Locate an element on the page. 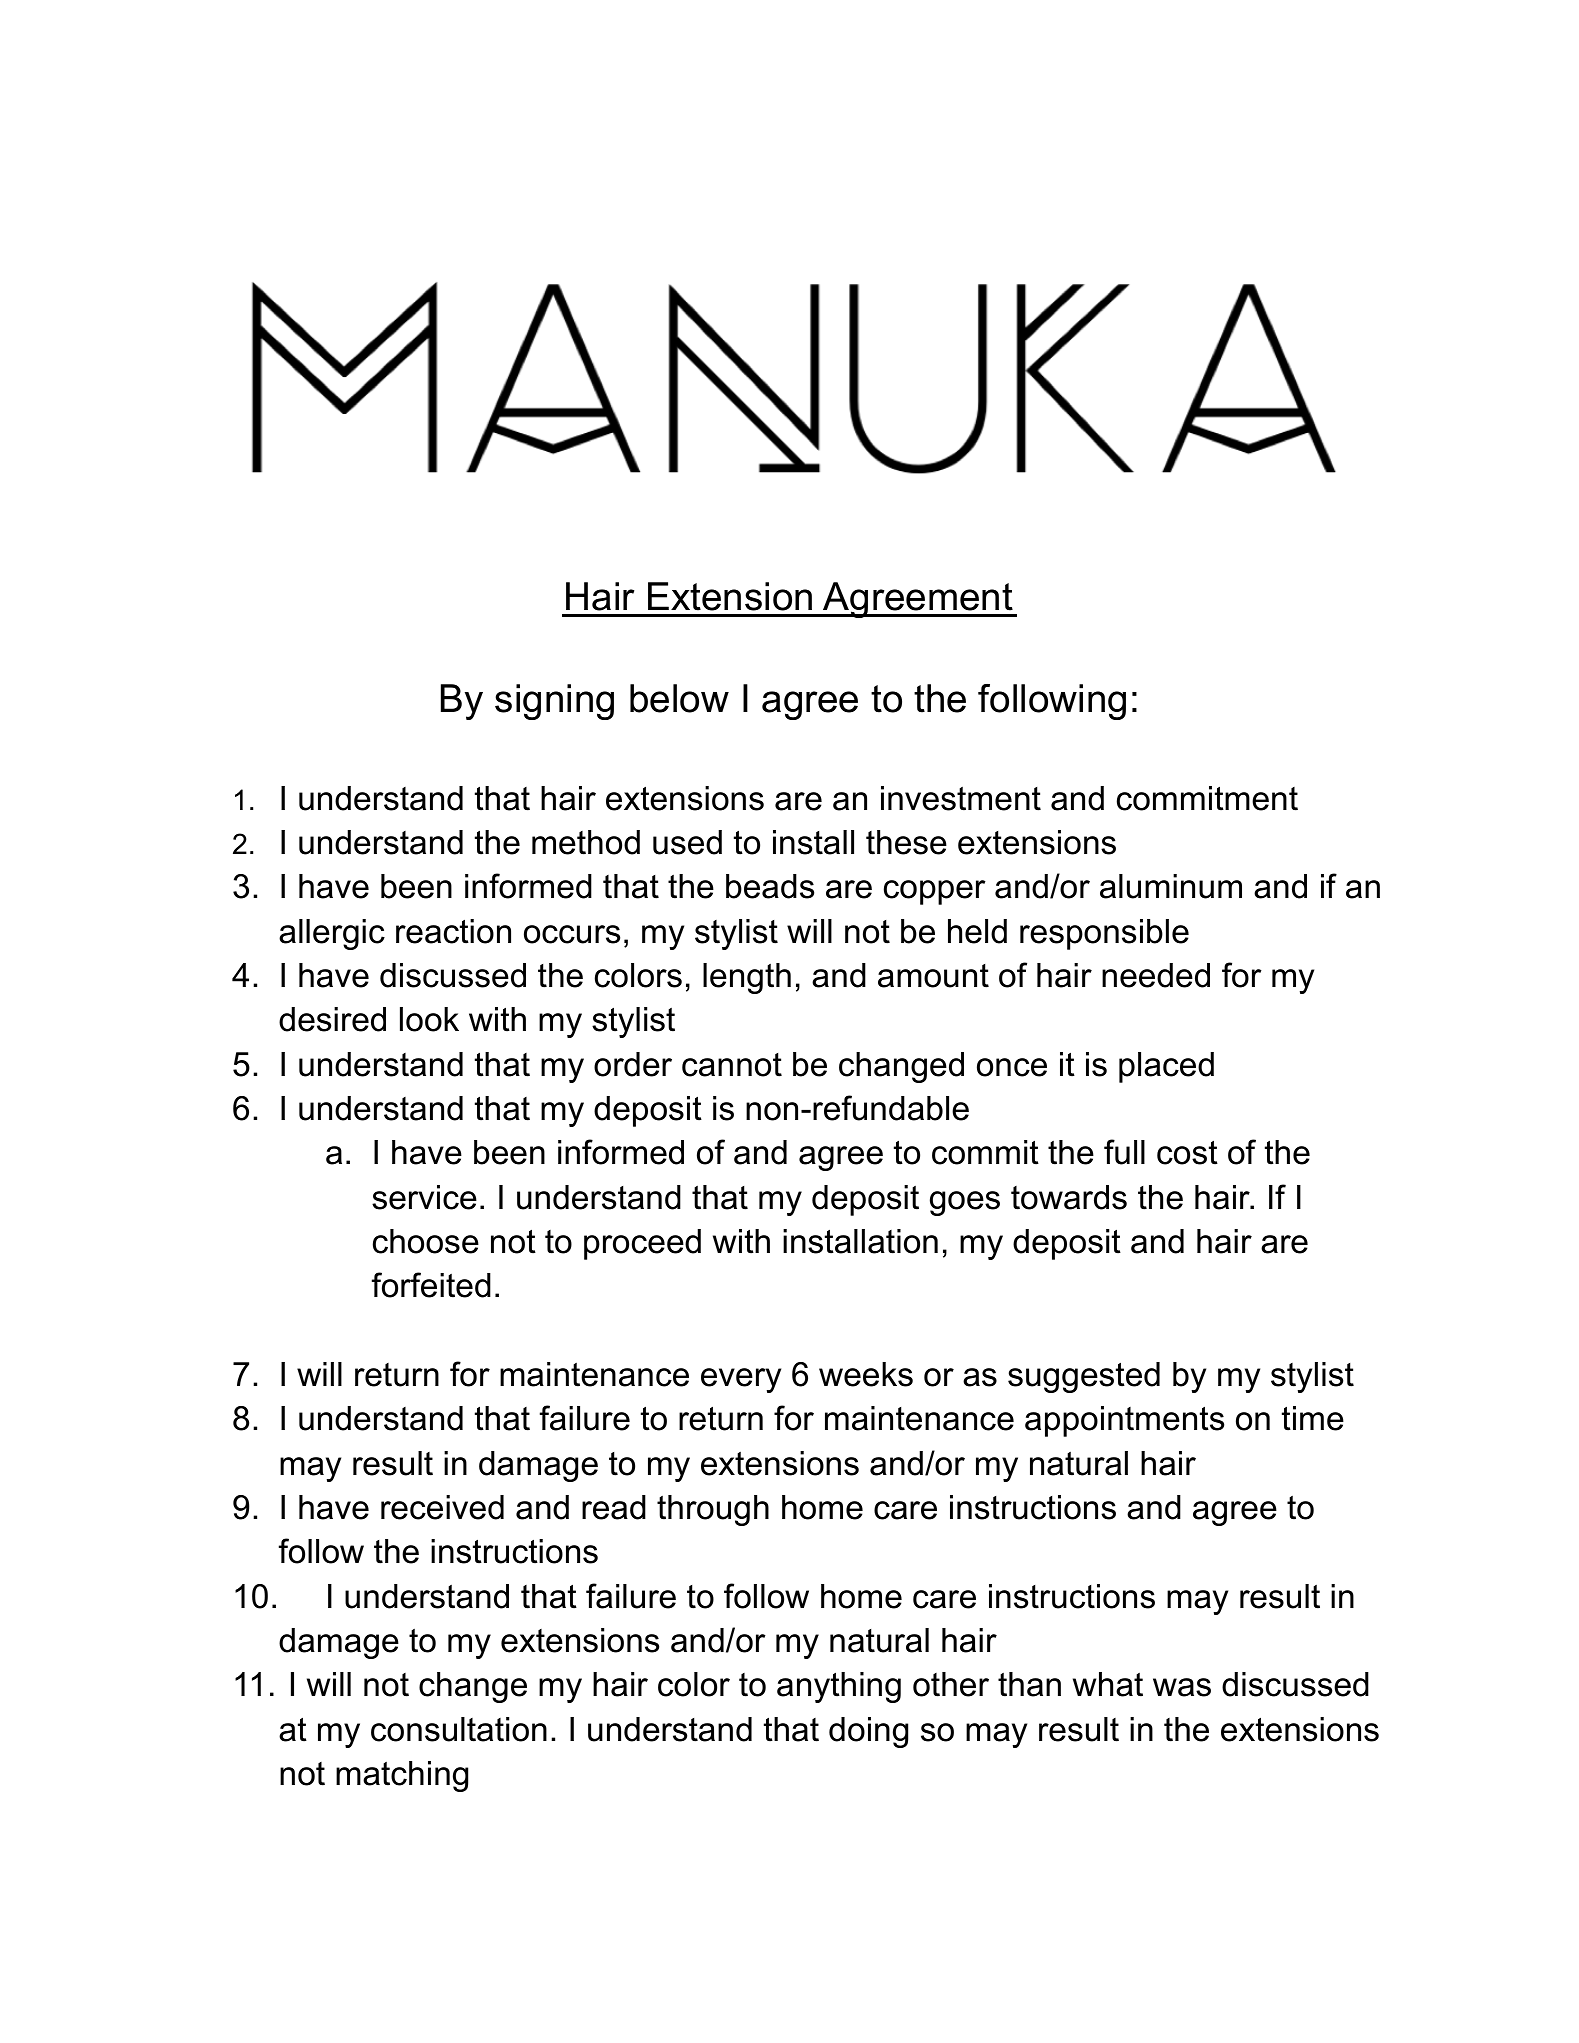 Image resolution: width=1579 pixels, height=2043 pixels. goes is located at coordinates (965, 1203).
